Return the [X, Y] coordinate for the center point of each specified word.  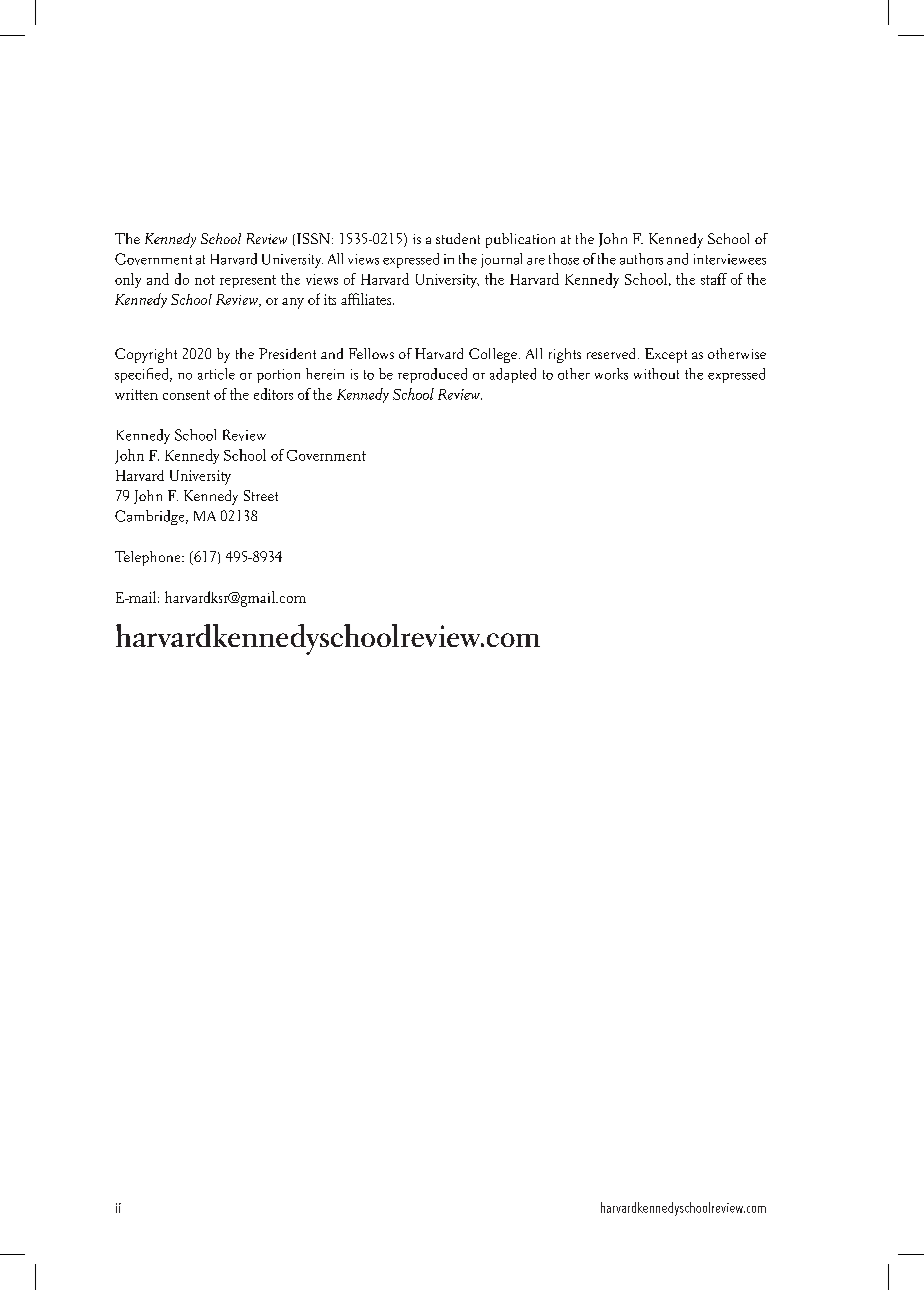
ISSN [313, 238]
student [458, 238]
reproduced [432, 375]
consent [186, 395]
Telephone [149, 558]
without [656, 374]
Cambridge [151, 517]
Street [261, 495]
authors [641, 259]
